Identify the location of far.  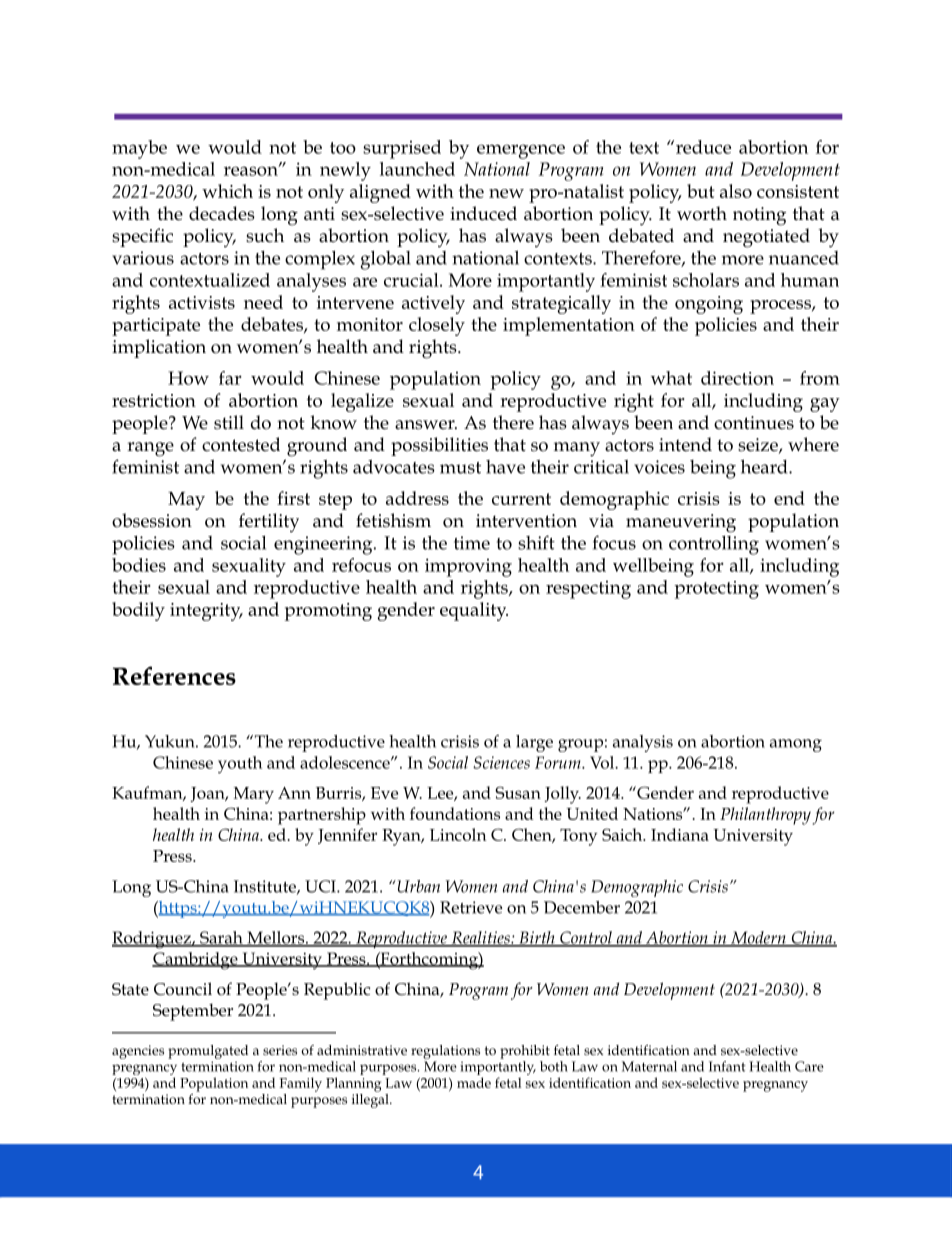
(230, 378).
